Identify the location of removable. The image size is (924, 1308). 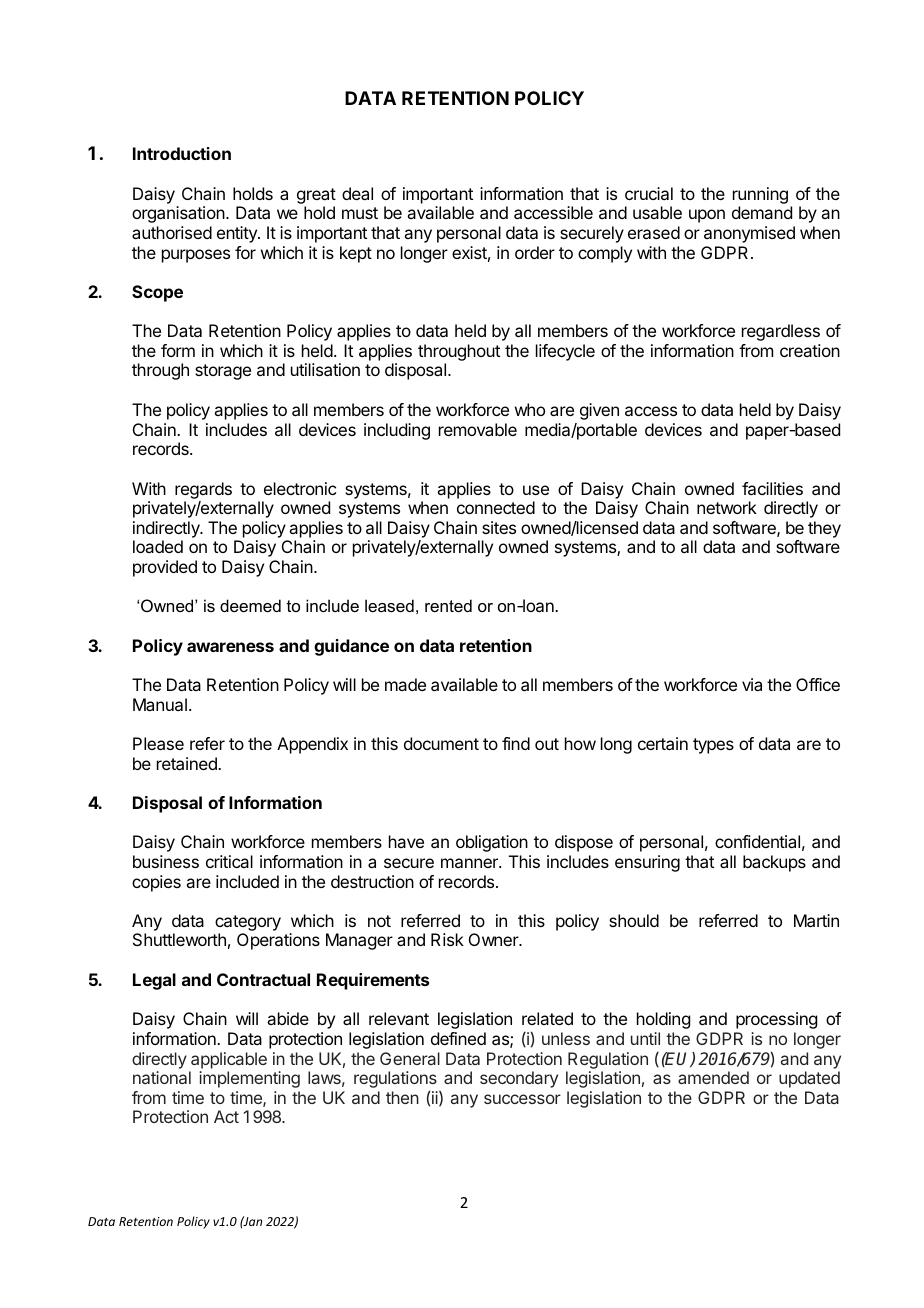
(478, 429).
